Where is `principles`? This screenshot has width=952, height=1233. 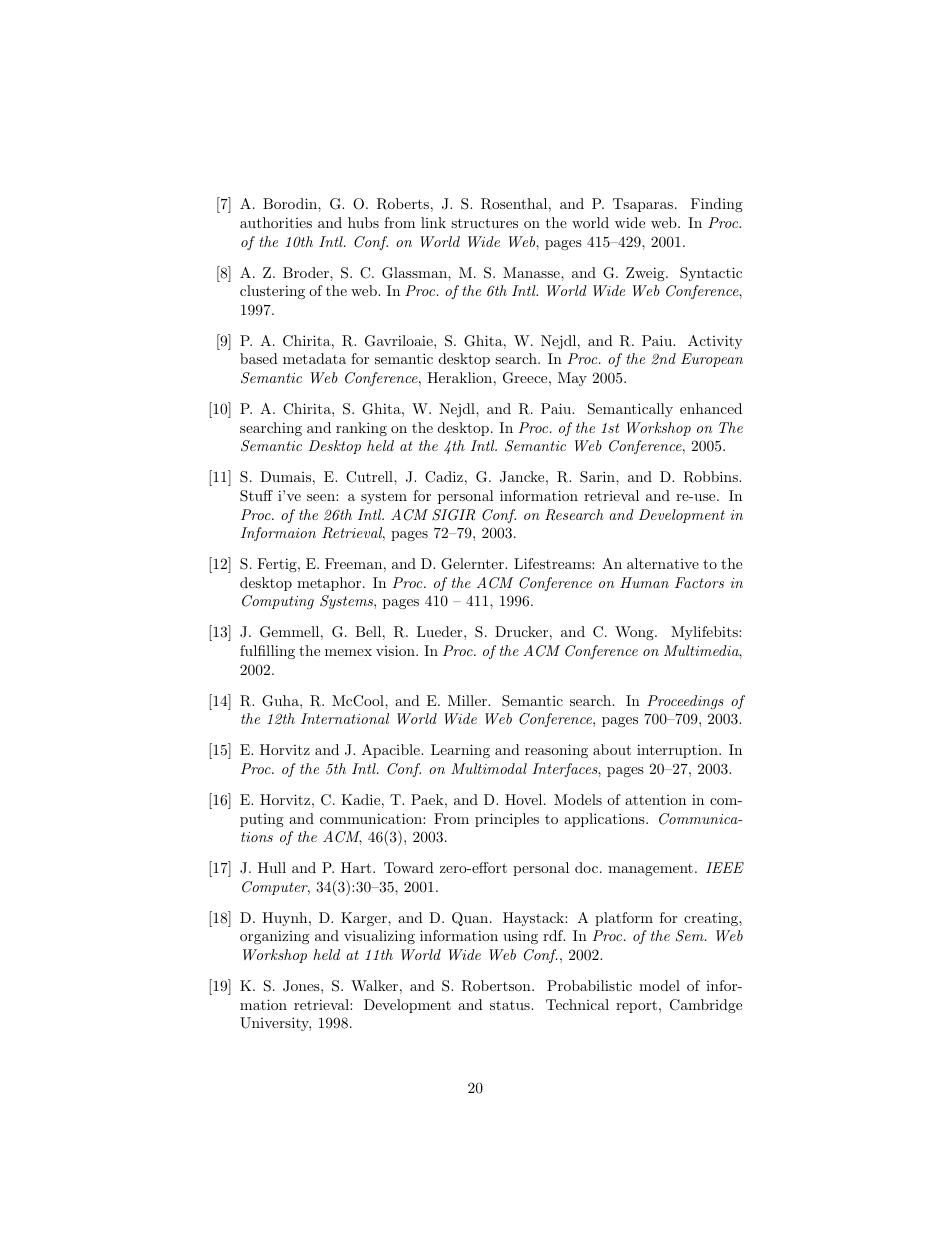 principles is located at coordinates (507, 820).
